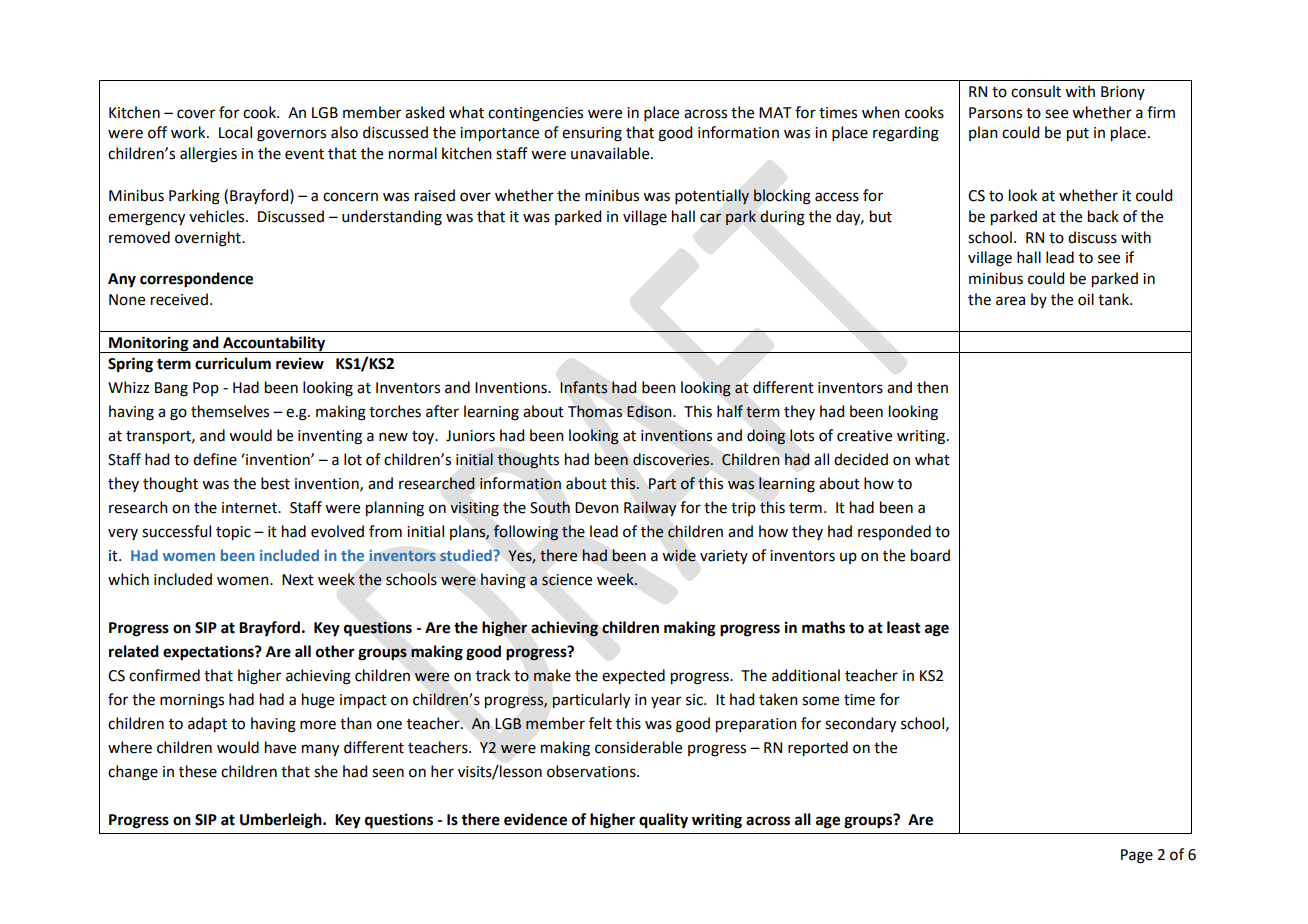  Describe the element at coordinates (1137, 856) in the image. I see `Page` at that location.
